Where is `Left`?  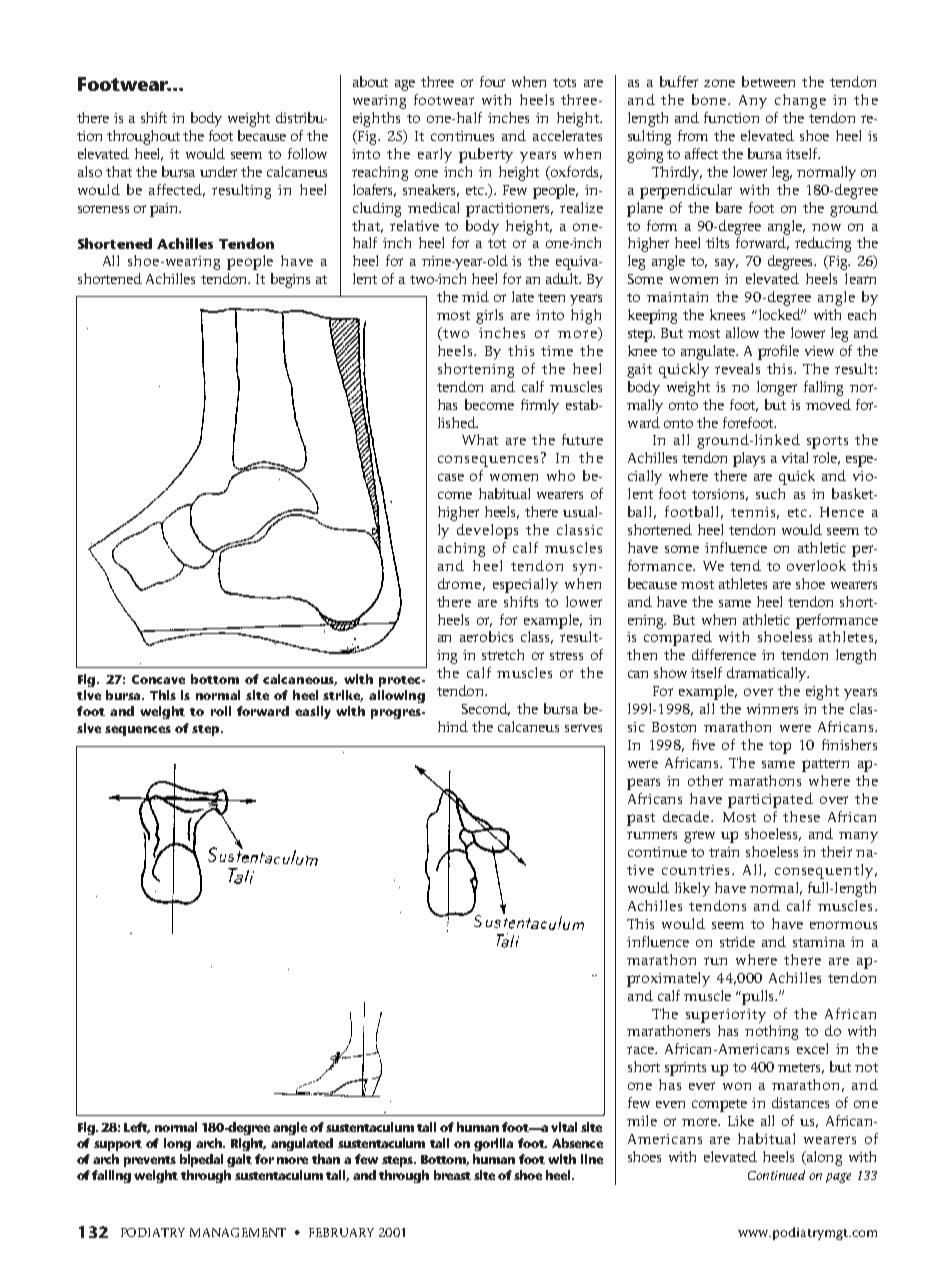 Left is located at coordinates (137, 1128).
